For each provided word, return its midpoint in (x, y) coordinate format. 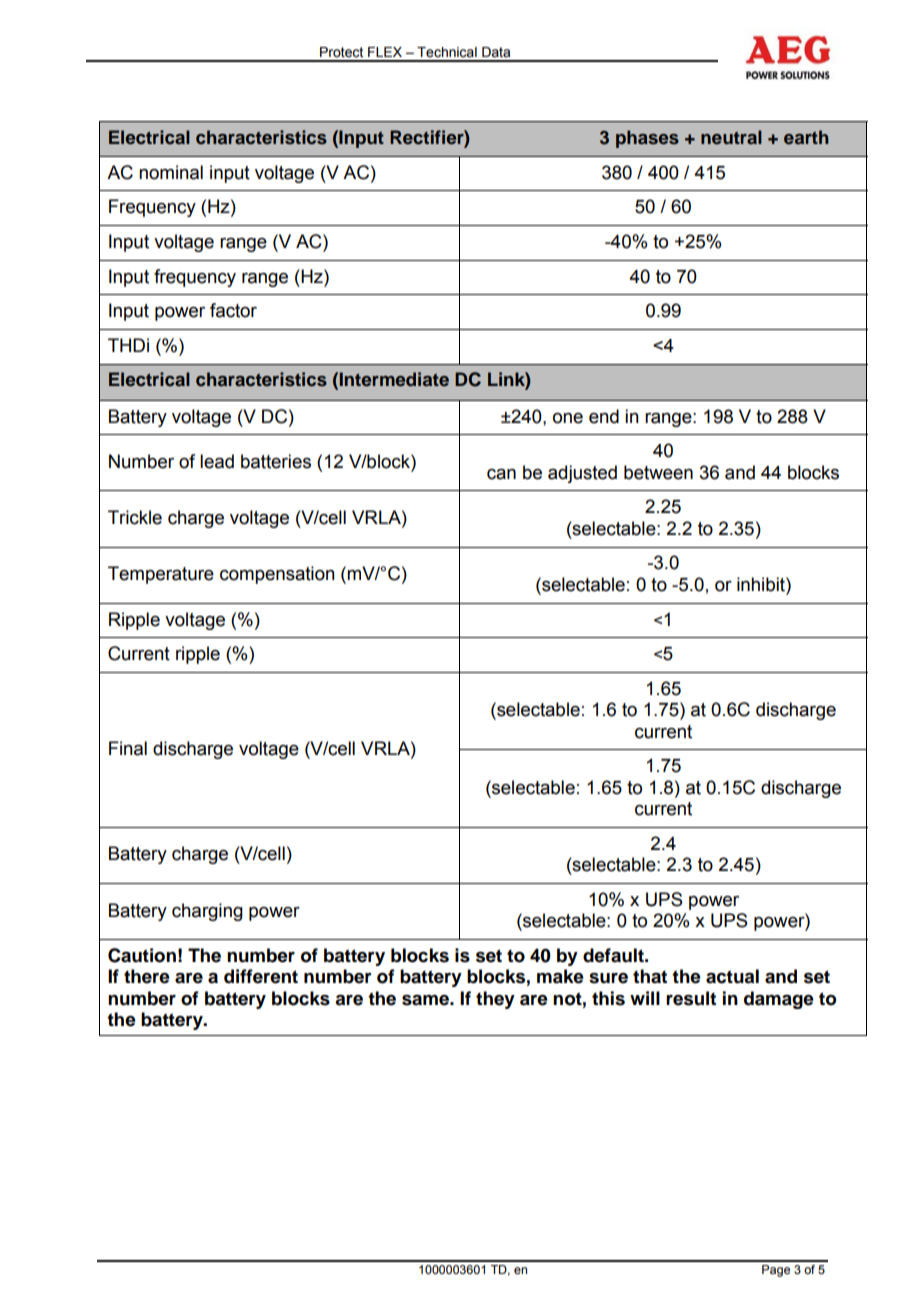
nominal (171, 172)
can (501, 474)
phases (647, 139)
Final (128, 748)
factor (233, 310)
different (261, 976)
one (568, 418)
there (147, 976)
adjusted (582, 474)
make (560, 976)
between (658, 472)
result (691, 998)
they (495, 1000)
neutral (731, 137)
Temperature (161, 575)
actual (732, 976)
